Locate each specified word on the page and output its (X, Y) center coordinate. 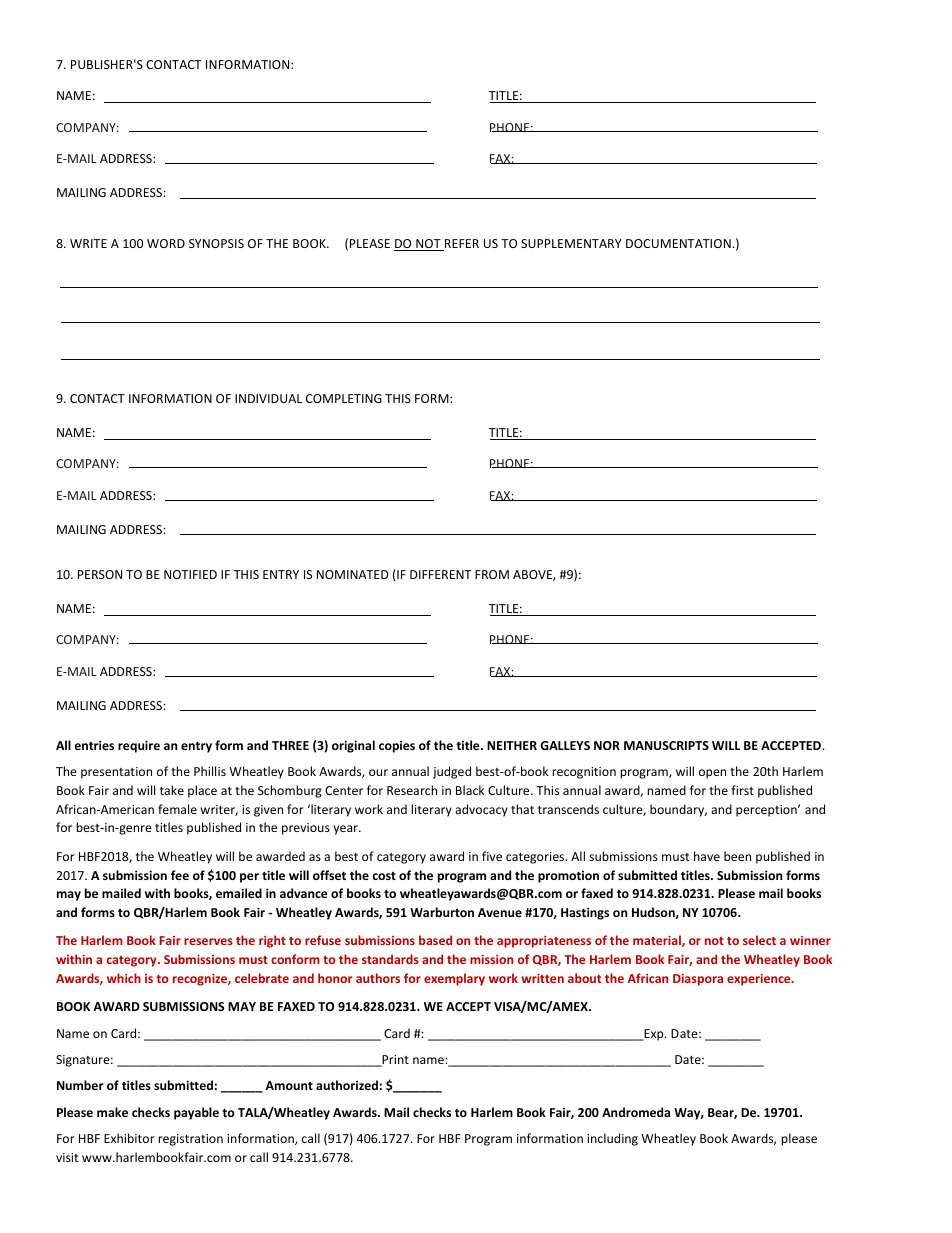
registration (190, 1140)
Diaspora (698, 980)
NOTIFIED (190, 574)
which (124, 978)
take (172, 790)
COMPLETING (344, 398)
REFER (461, 245)
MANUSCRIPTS (666, 745)
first (742, 790)
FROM (492, 574)
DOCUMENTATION (678, 243)
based (435, 940)
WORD (166, 243)
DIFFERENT (440, 574)
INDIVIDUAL (268, 398)
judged (452, 772)
